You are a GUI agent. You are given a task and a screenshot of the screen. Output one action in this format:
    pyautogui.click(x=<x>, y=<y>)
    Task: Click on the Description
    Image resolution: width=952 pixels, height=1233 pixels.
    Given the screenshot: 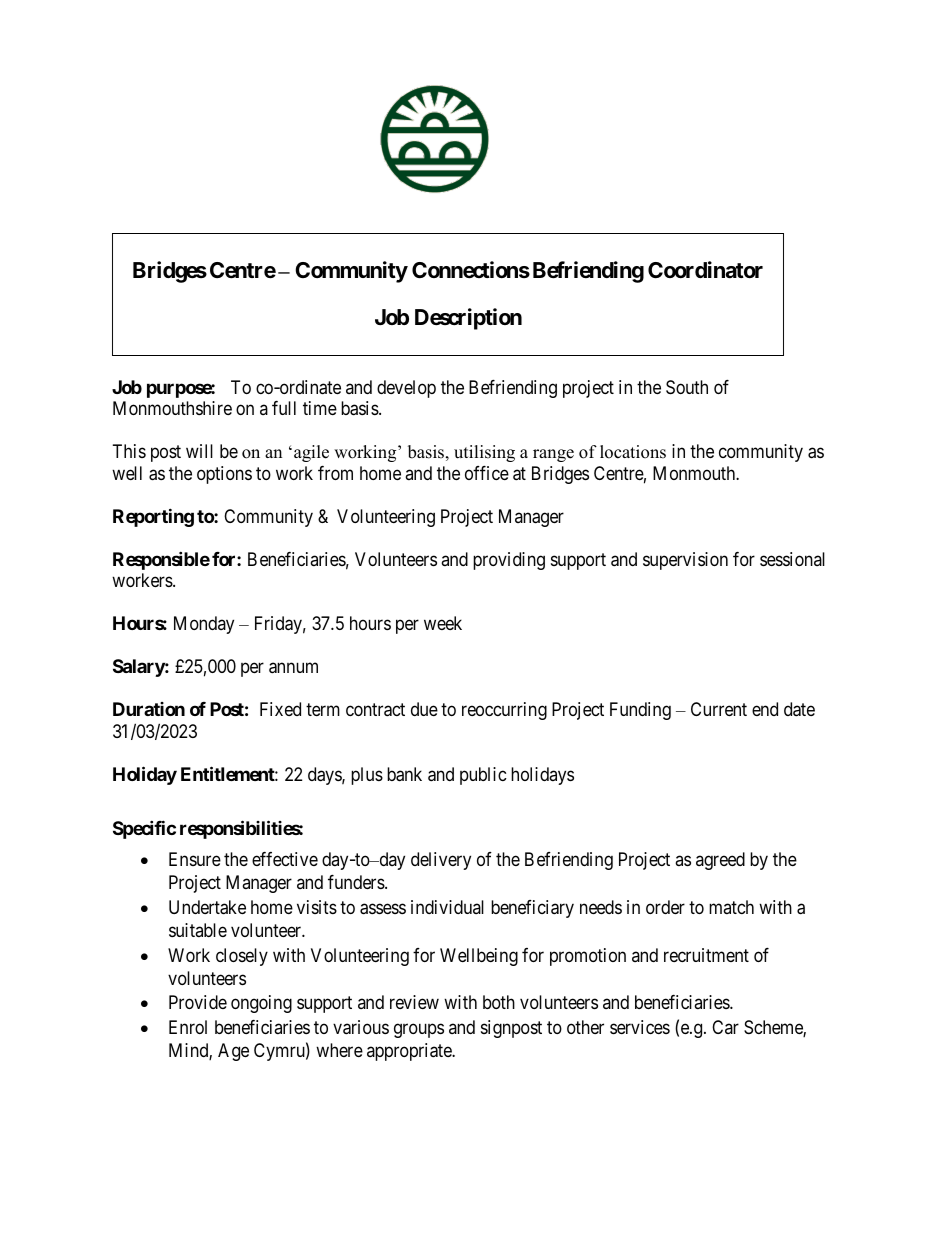 What is the action you would take?
    pyautogui.click(x=468, y=319)
